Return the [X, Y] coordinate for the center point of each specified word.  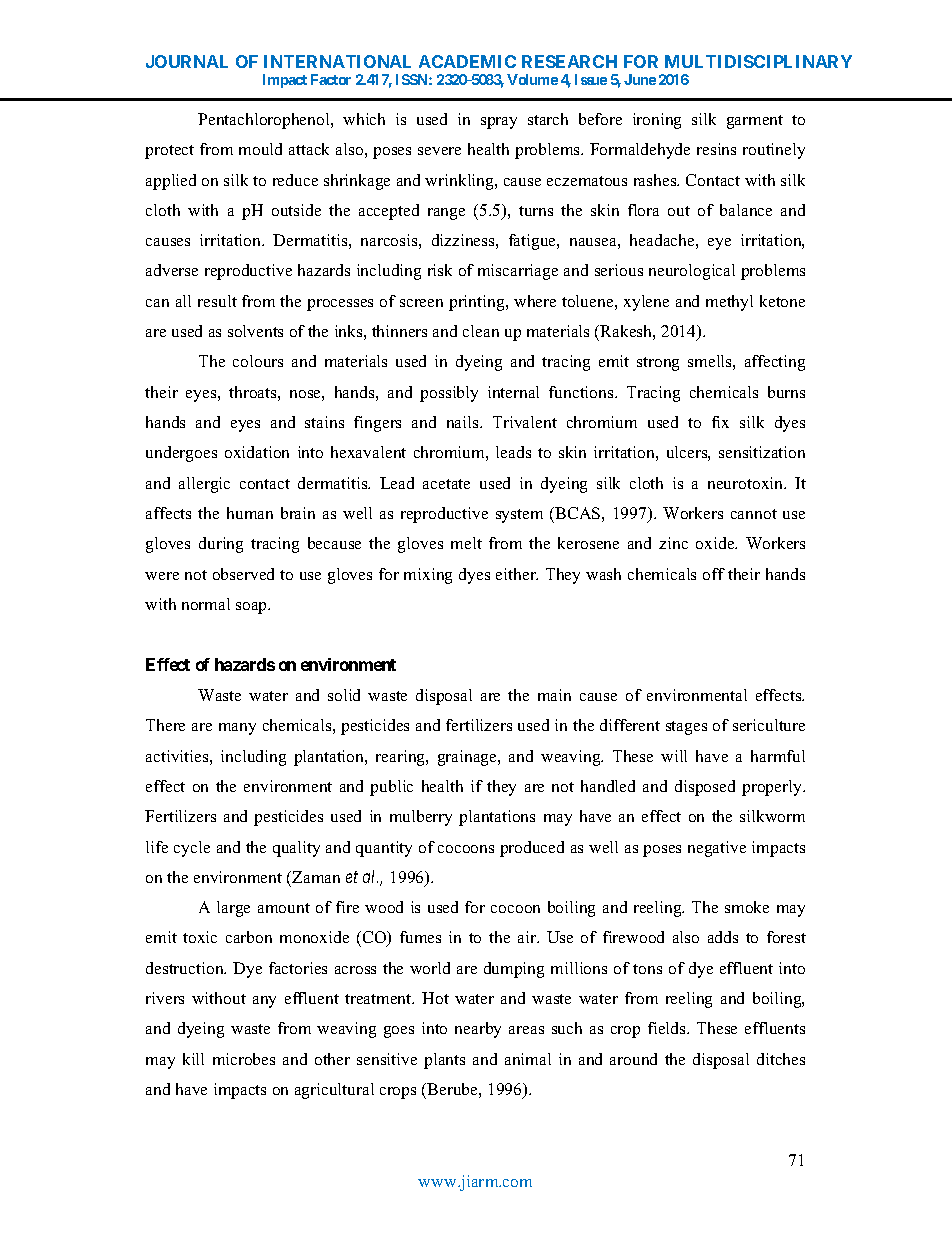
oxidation [257, 452]
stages [686, 728]
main [554, 695]
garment [755, 122]
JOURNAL [187, 61]
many [237, 729]
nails [464, 422]
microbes [244, 1059]
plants [444, 1061]
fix [720, 422]
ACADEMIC [467, 61]
